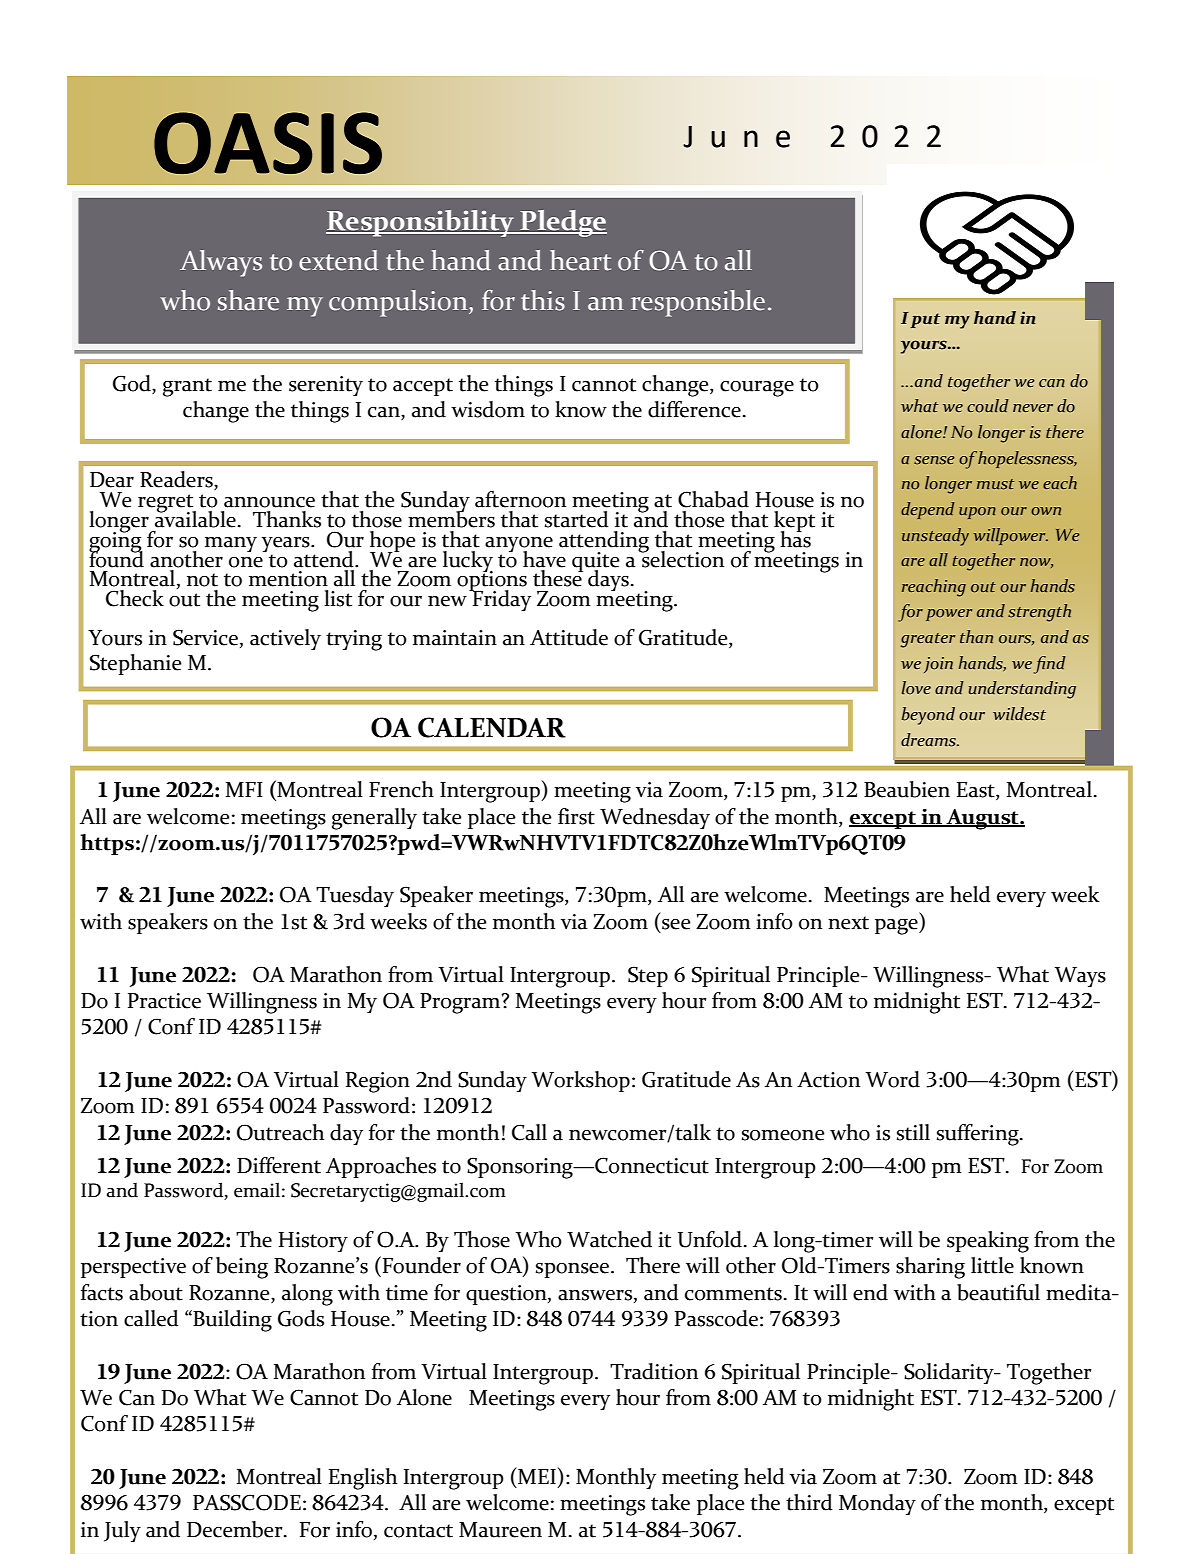 The height and width of the page is (1554, 1201). I want to click on Beaubien, so click(907, 789).
